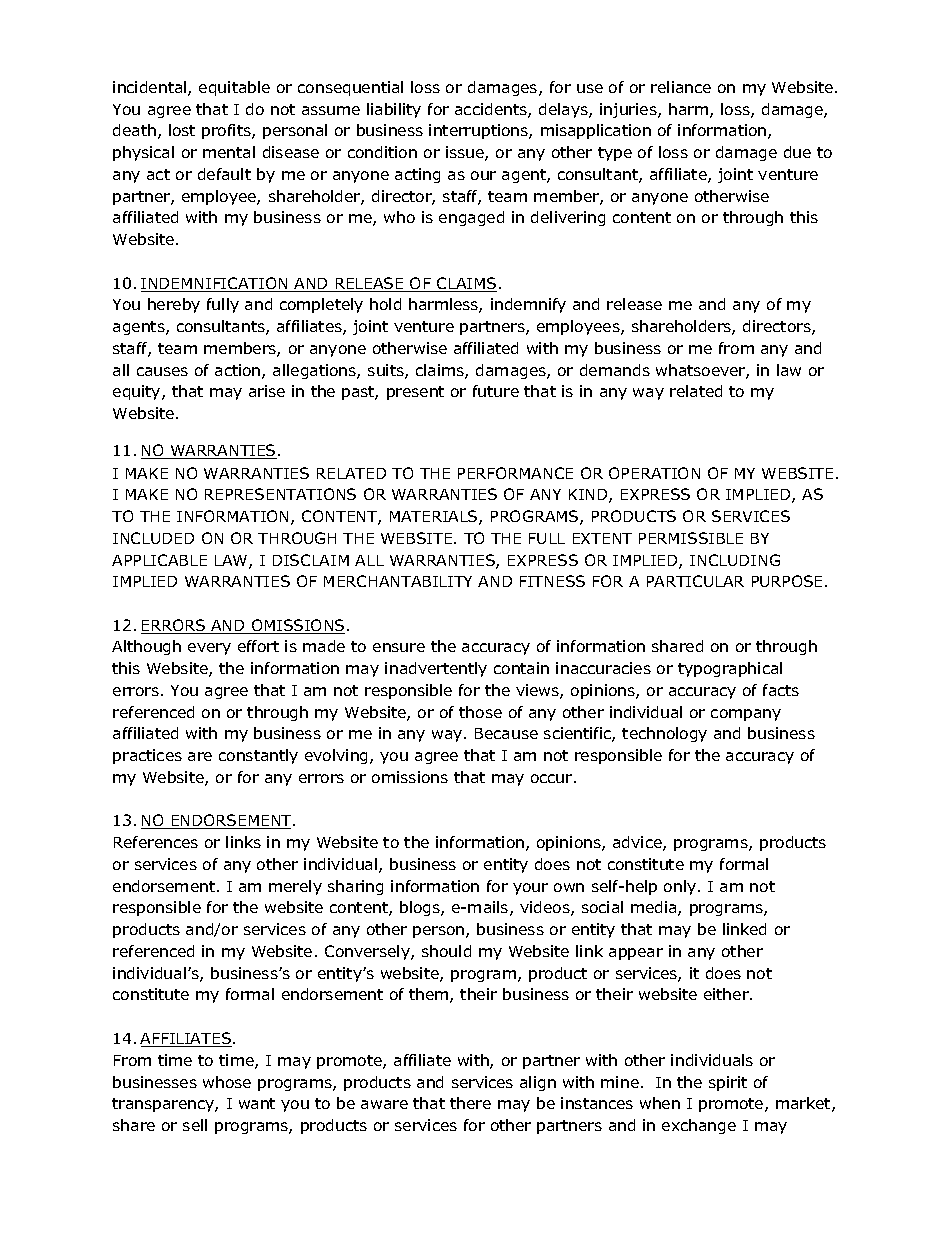 The width and height of the screenshot is (952, 1233). What do you see at coordinates (681, 887) in the screenshot?
I see `only` at bounding box center [681, 887].
